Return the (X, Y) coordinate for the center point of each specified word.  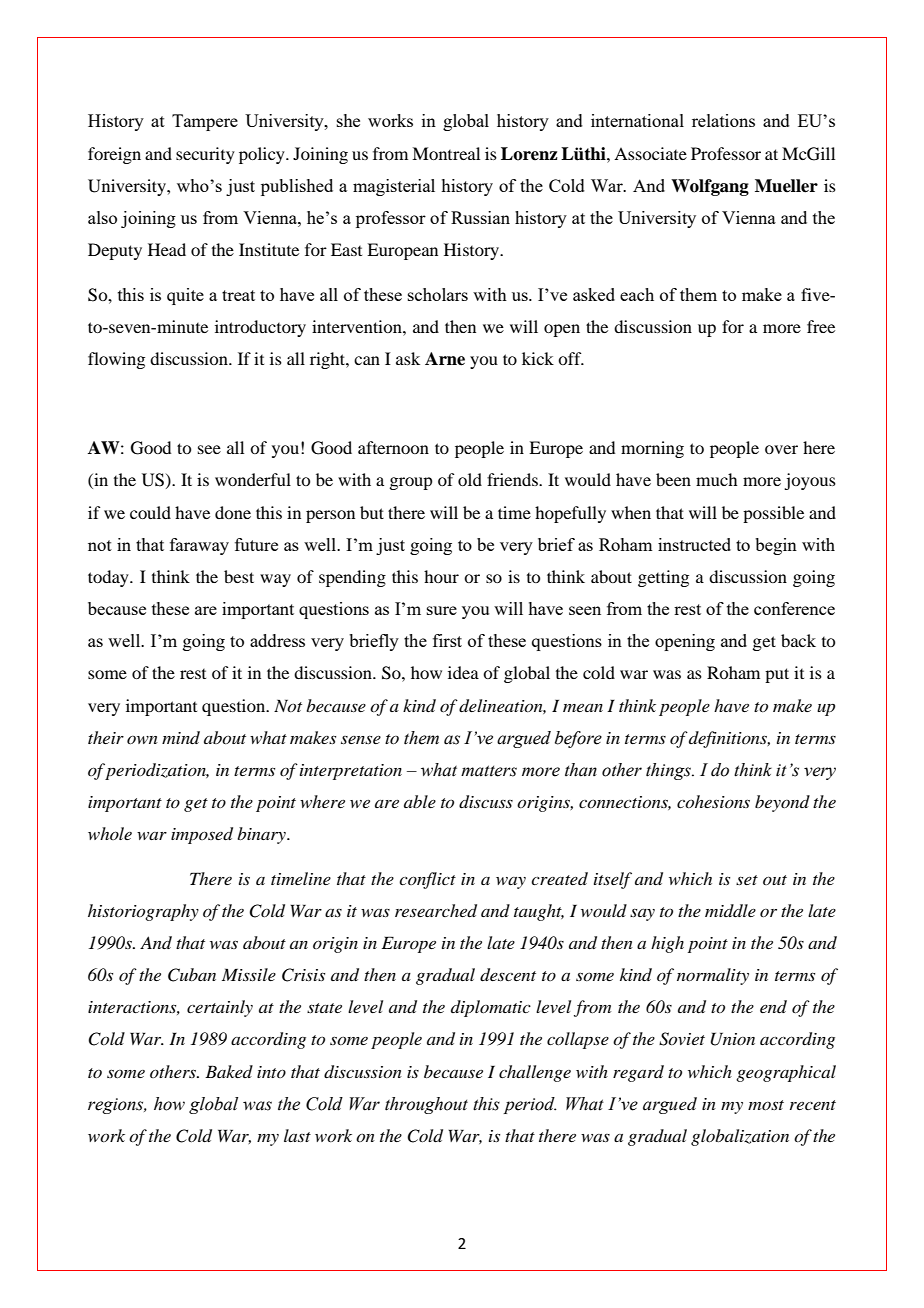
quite (185, 296)
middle (730, 910)
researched (436, 911)
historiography (143, 912)
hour (441, 576)
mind (181, 737)
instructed (694, 544)
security (205, 155)
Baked (229, 1071)
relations (723, 120)
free (821, 326)
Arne (445, 359)
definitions (729, 739)
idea (463, 672)
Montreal (446, 153)
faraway (199, 546)
